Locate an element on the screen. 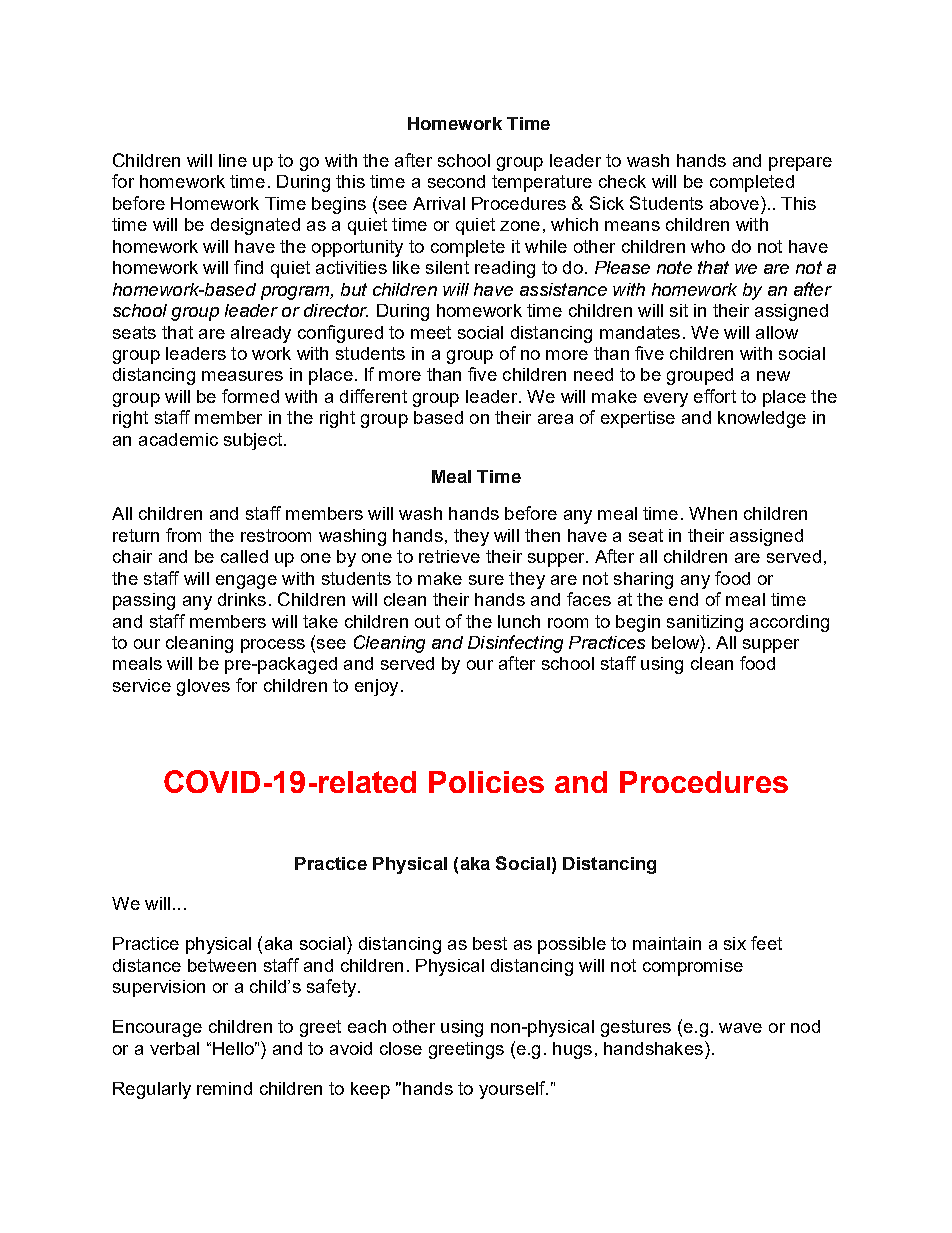 The width and height of the screenshot is (952, 1233). above is located at coordinates (734, 203).
